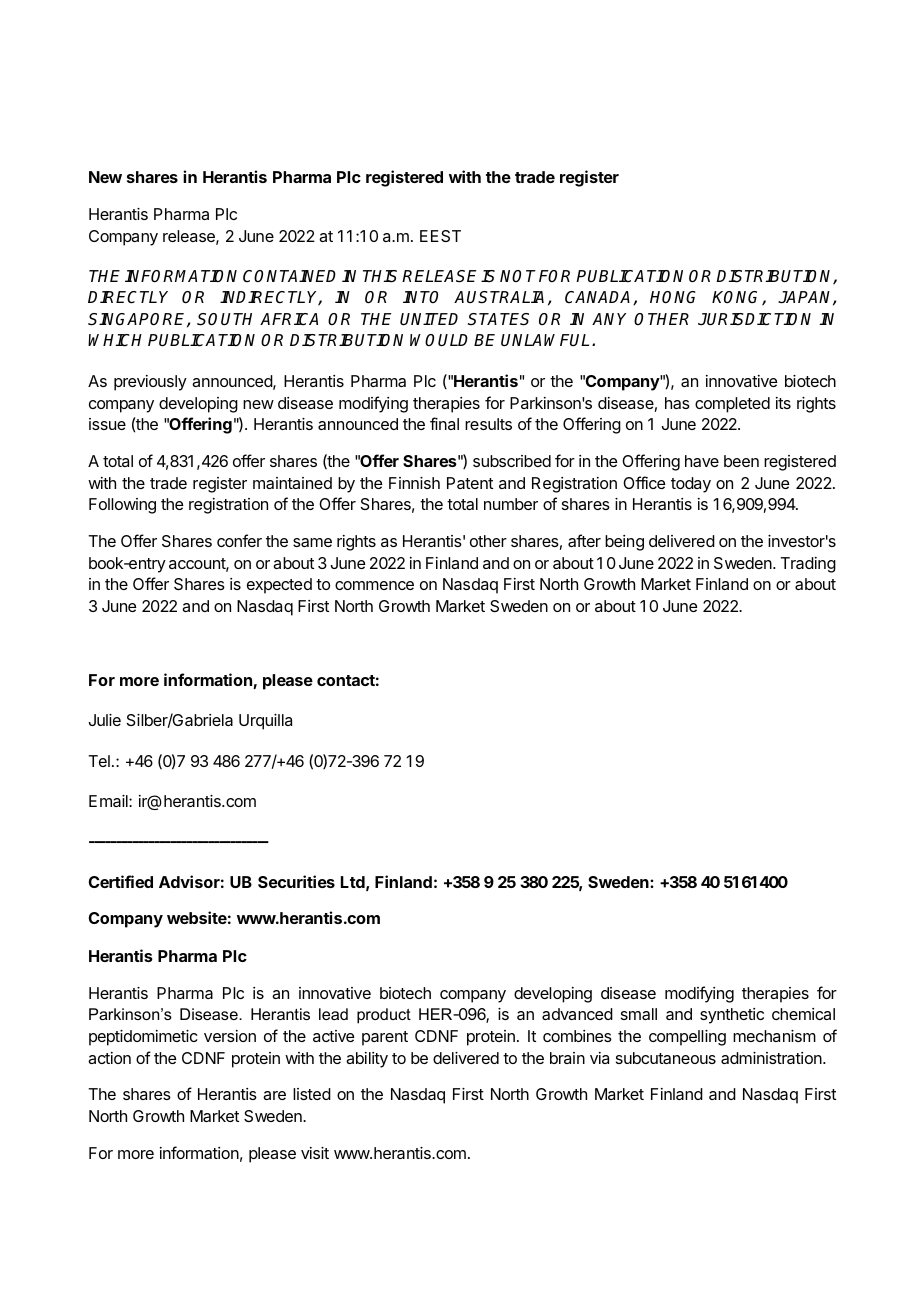  Describe the element at coordinates (470, 483) in the screenshot. I see `Patent` at that location.
